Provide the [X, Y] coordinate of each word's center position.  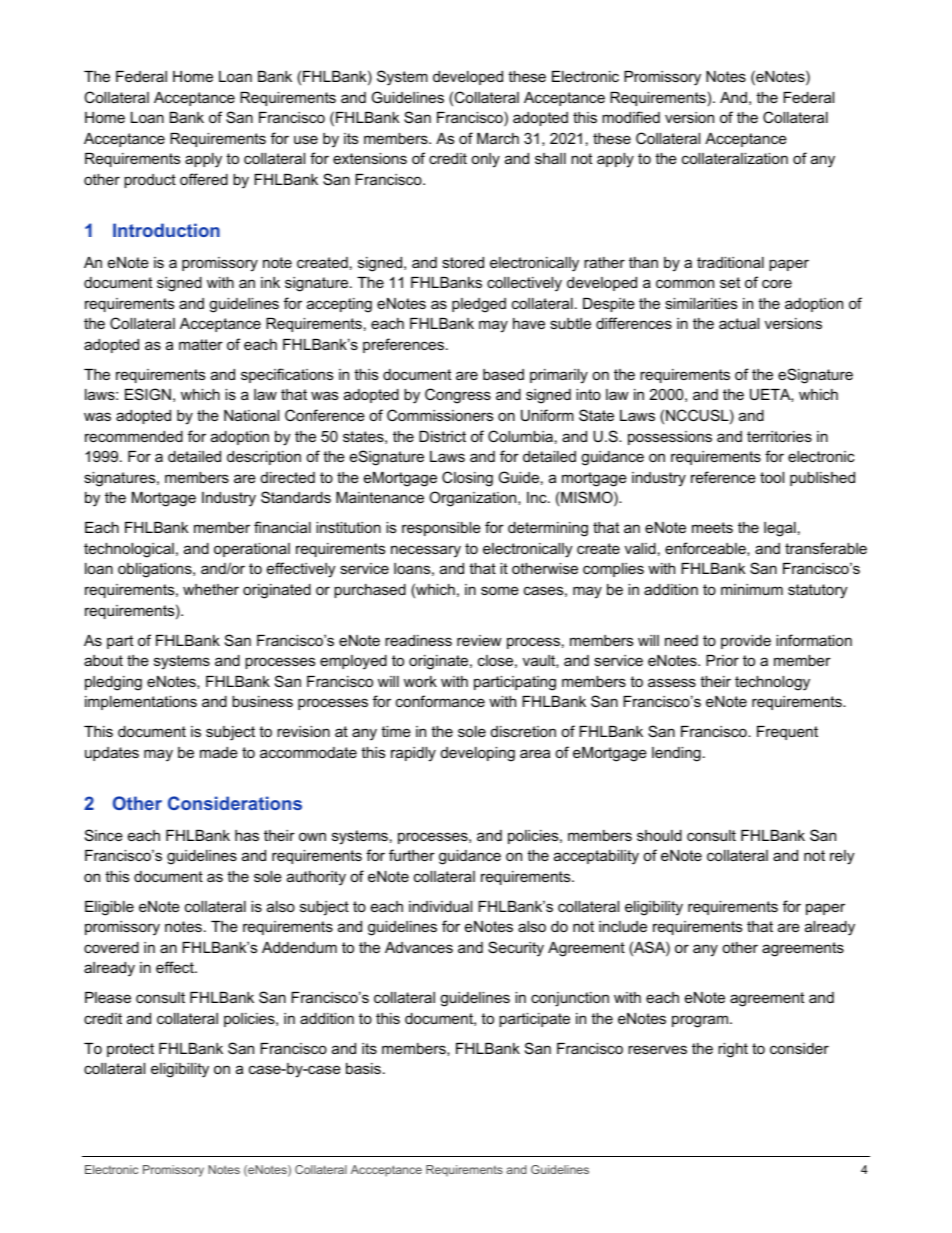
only [485, 160]
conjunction [570, 999]
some [500, 590]
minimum [752, 589]
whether [211, 589]
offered [204, 179]
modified [631, 117]
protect [130, 1050]
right [733, 1050]
